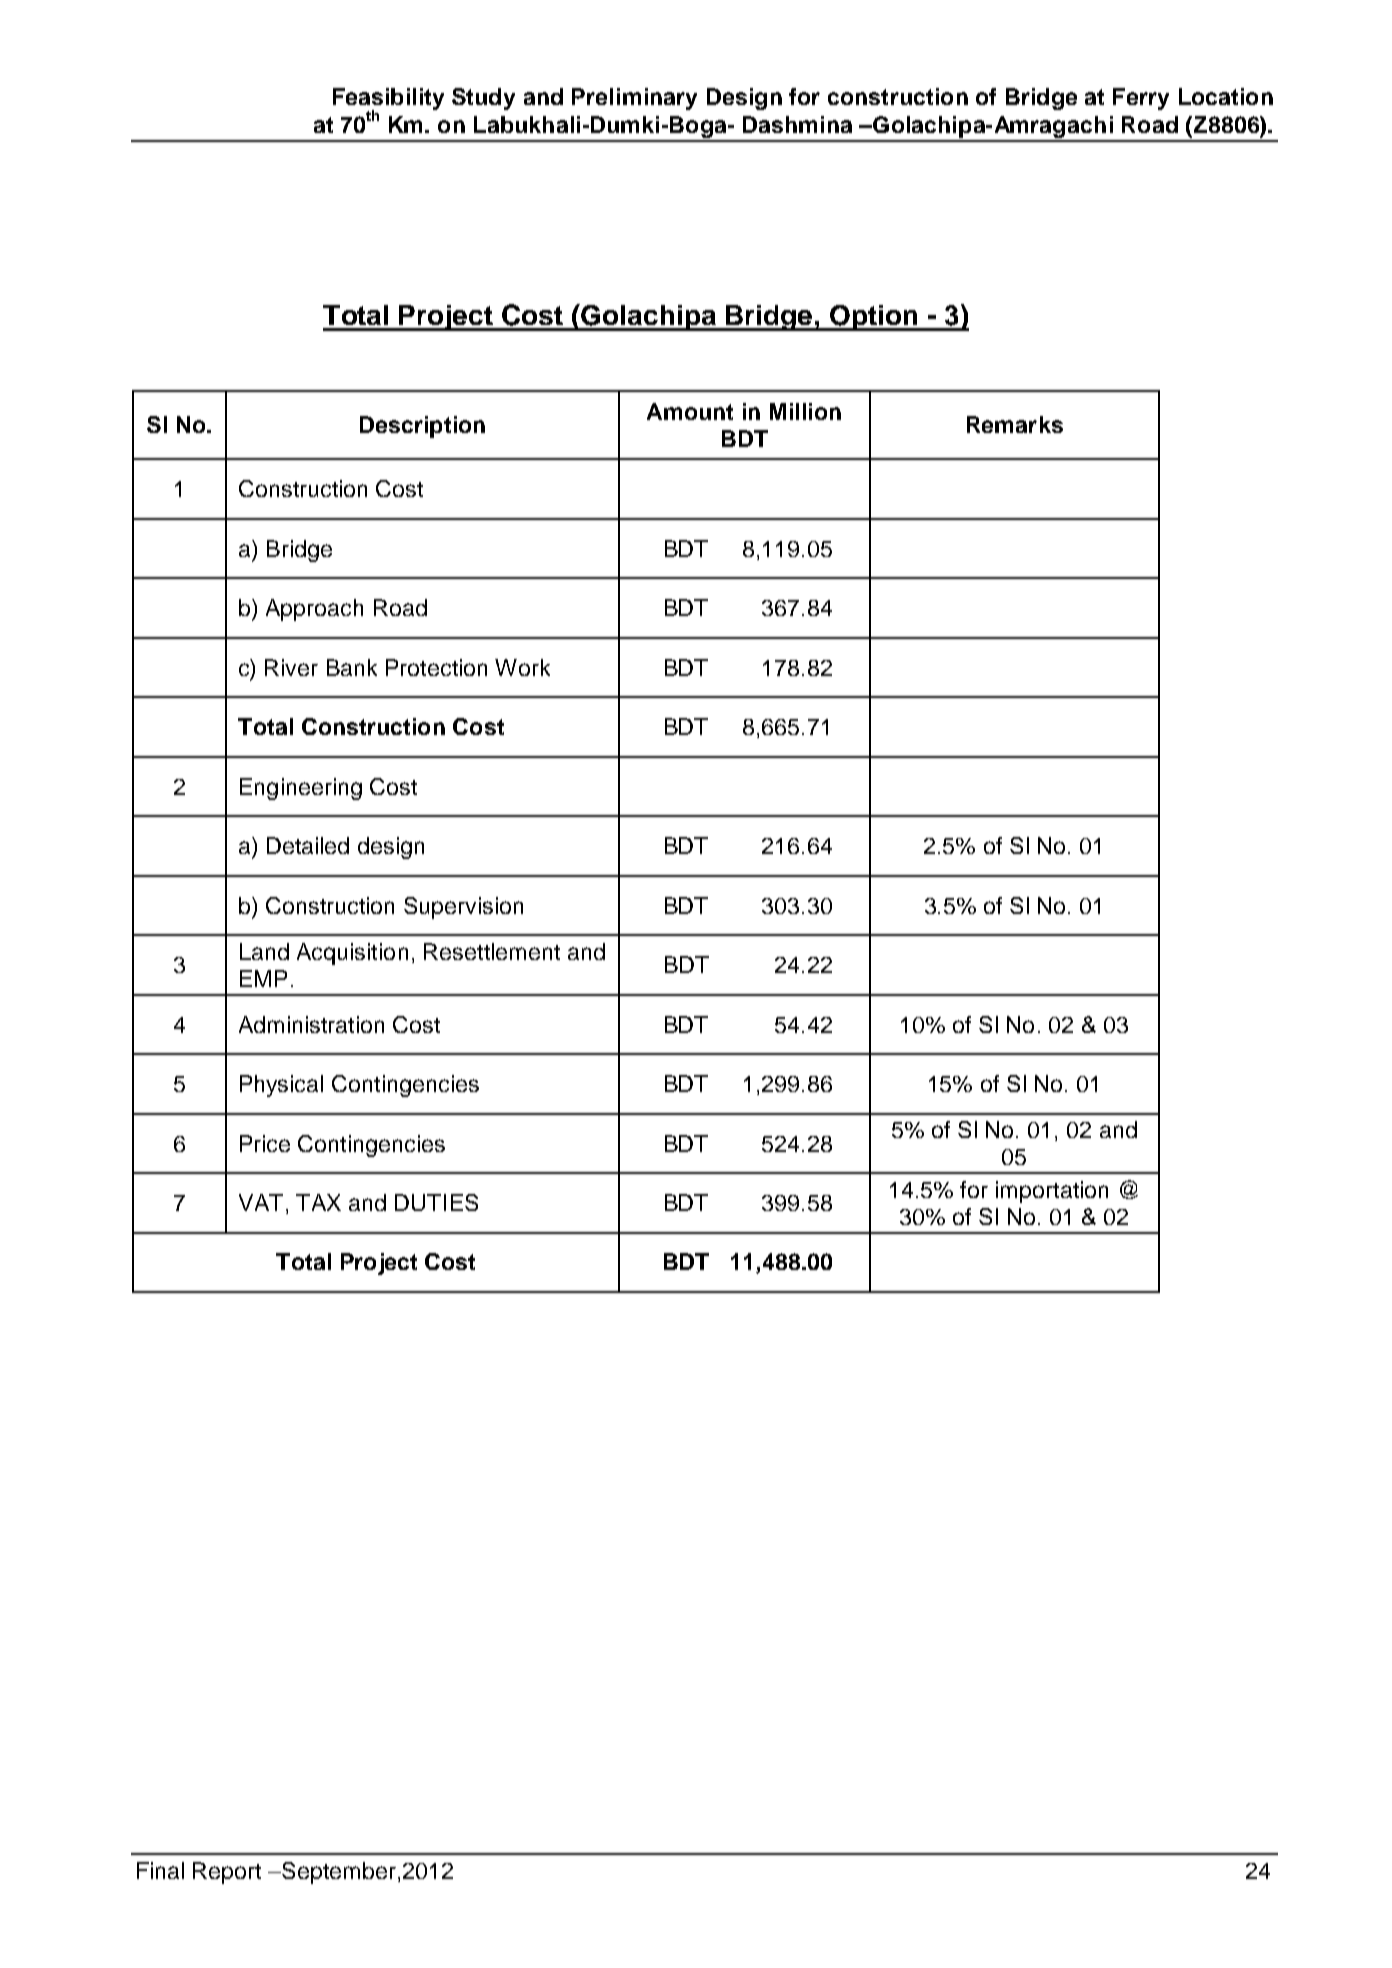 Image resolution: width=1392 pixels, height=1968 pixels. What do you see at coordinates (634, 99) in the page?
I see `Preliminary` at bounding box center [634, 99].
